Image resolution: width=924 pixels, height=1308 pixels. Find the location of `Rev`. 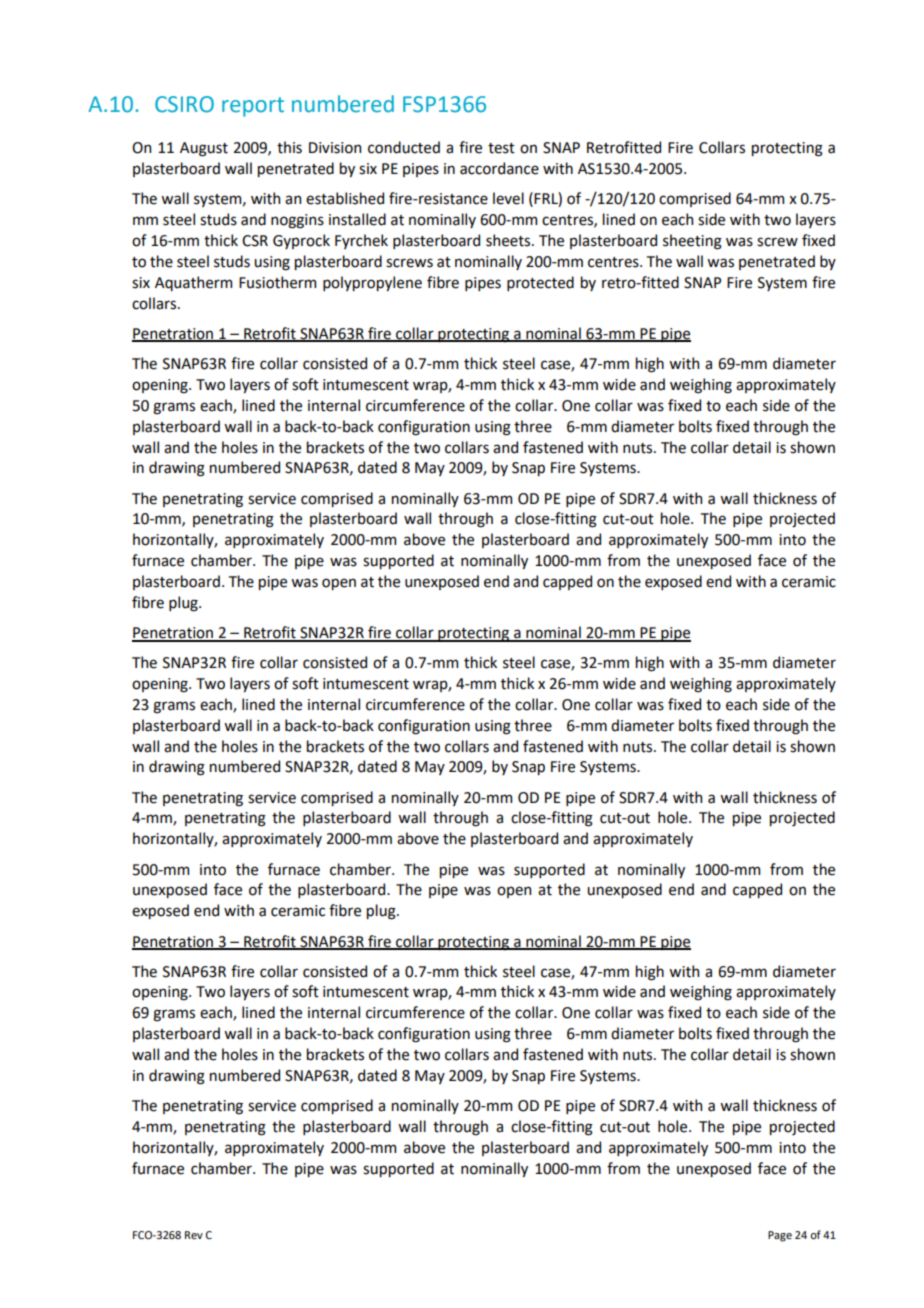

Rev is located at coordinates (194, 1235).
